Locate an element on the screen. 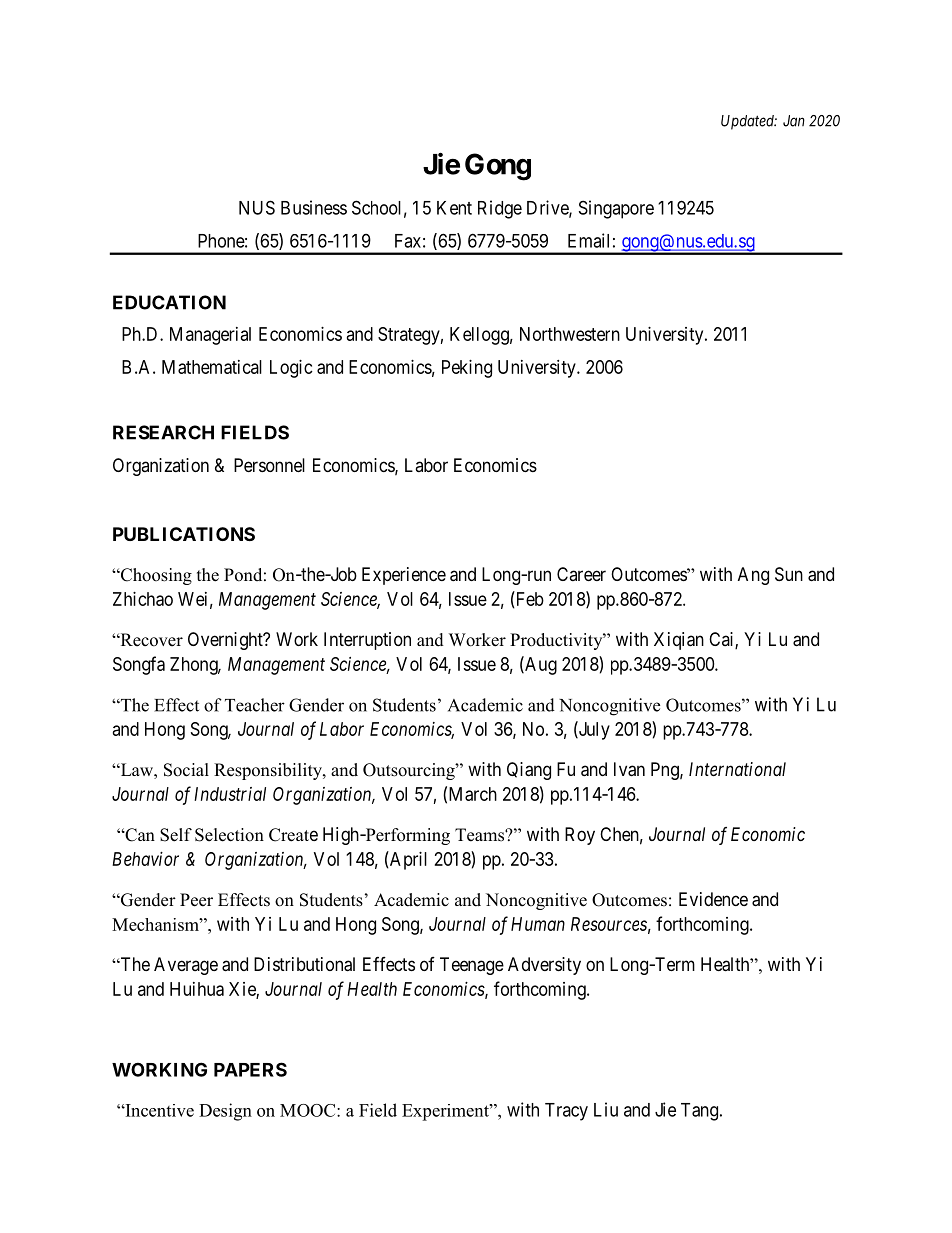 Image resolution: width=952 pixels, height=1233 pixels. Experience is located at coordinates (404, 576).
